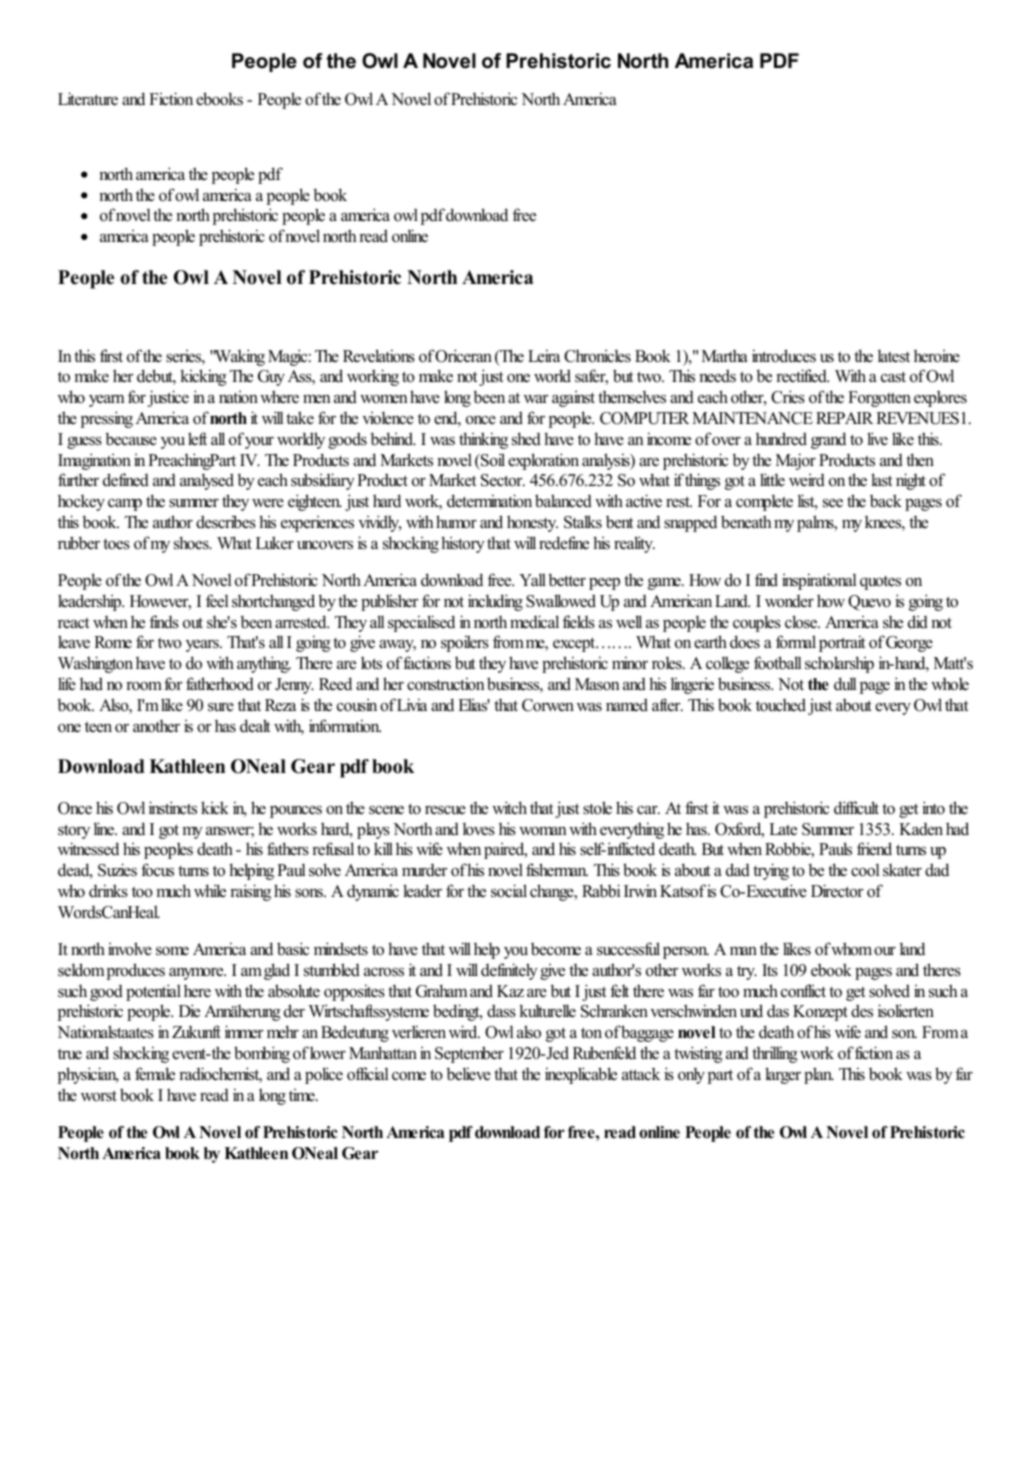  I want to click on yearn, so click(107, 401).
